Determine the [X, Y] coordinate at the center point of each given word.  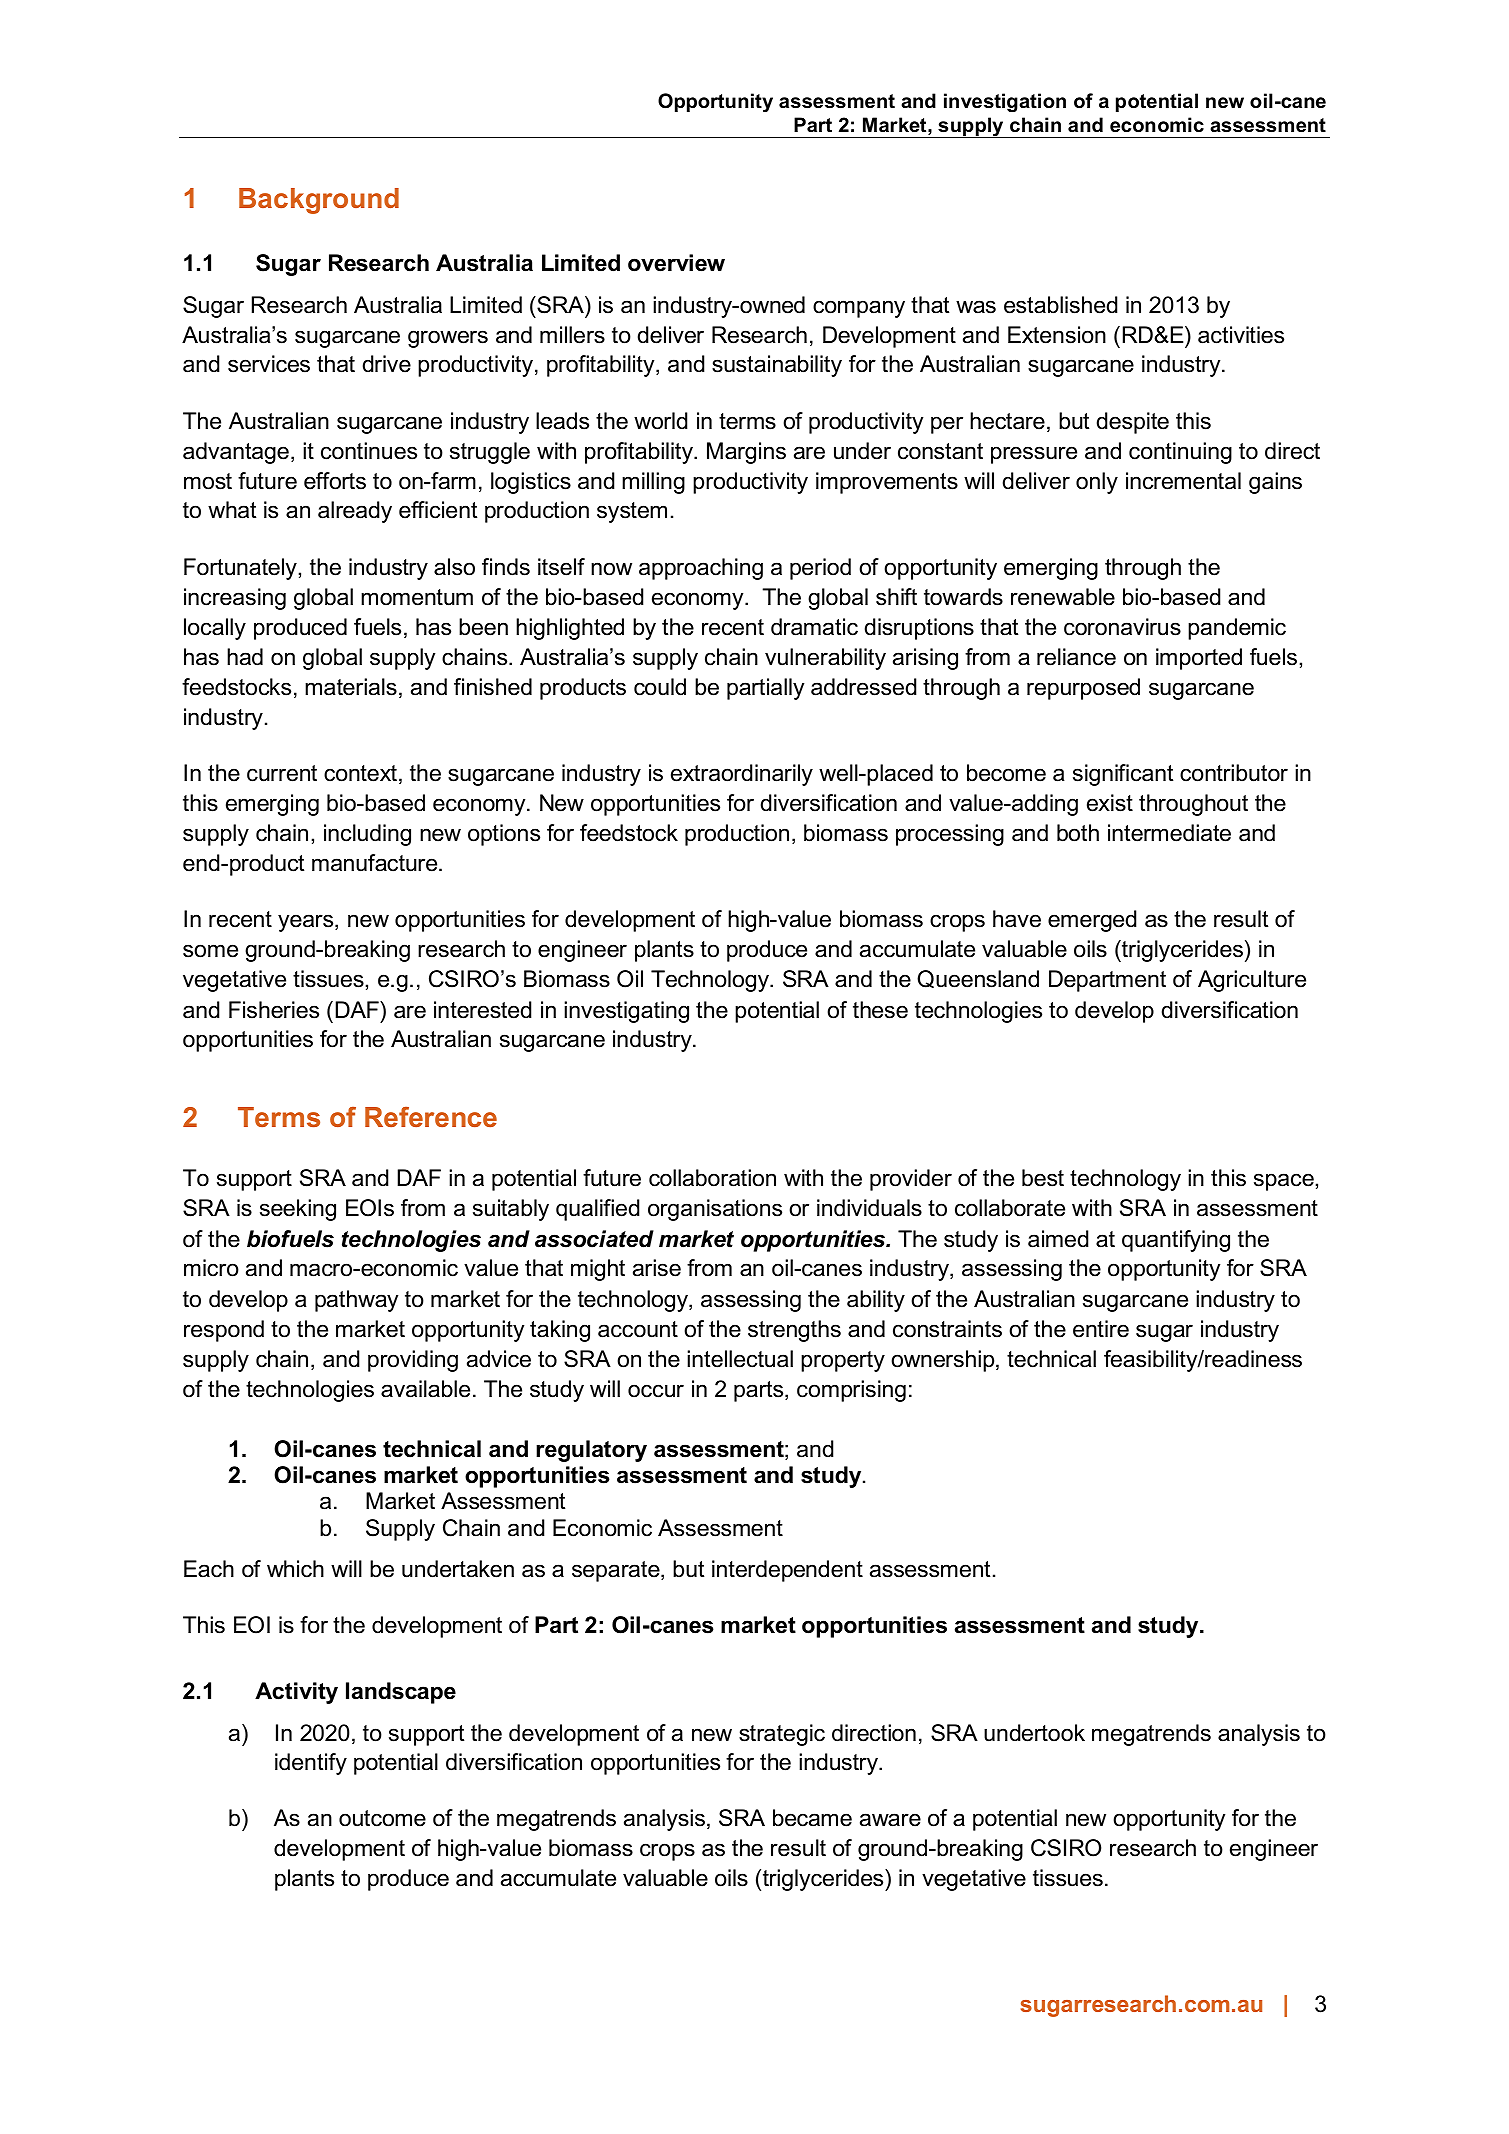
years [307, 923]
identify [311, 1764]
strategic [782, 1735]
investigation [1005, 103]
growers [448, 339]
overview [676, 263]
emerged [1092, 921]
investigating [626, 1012]
